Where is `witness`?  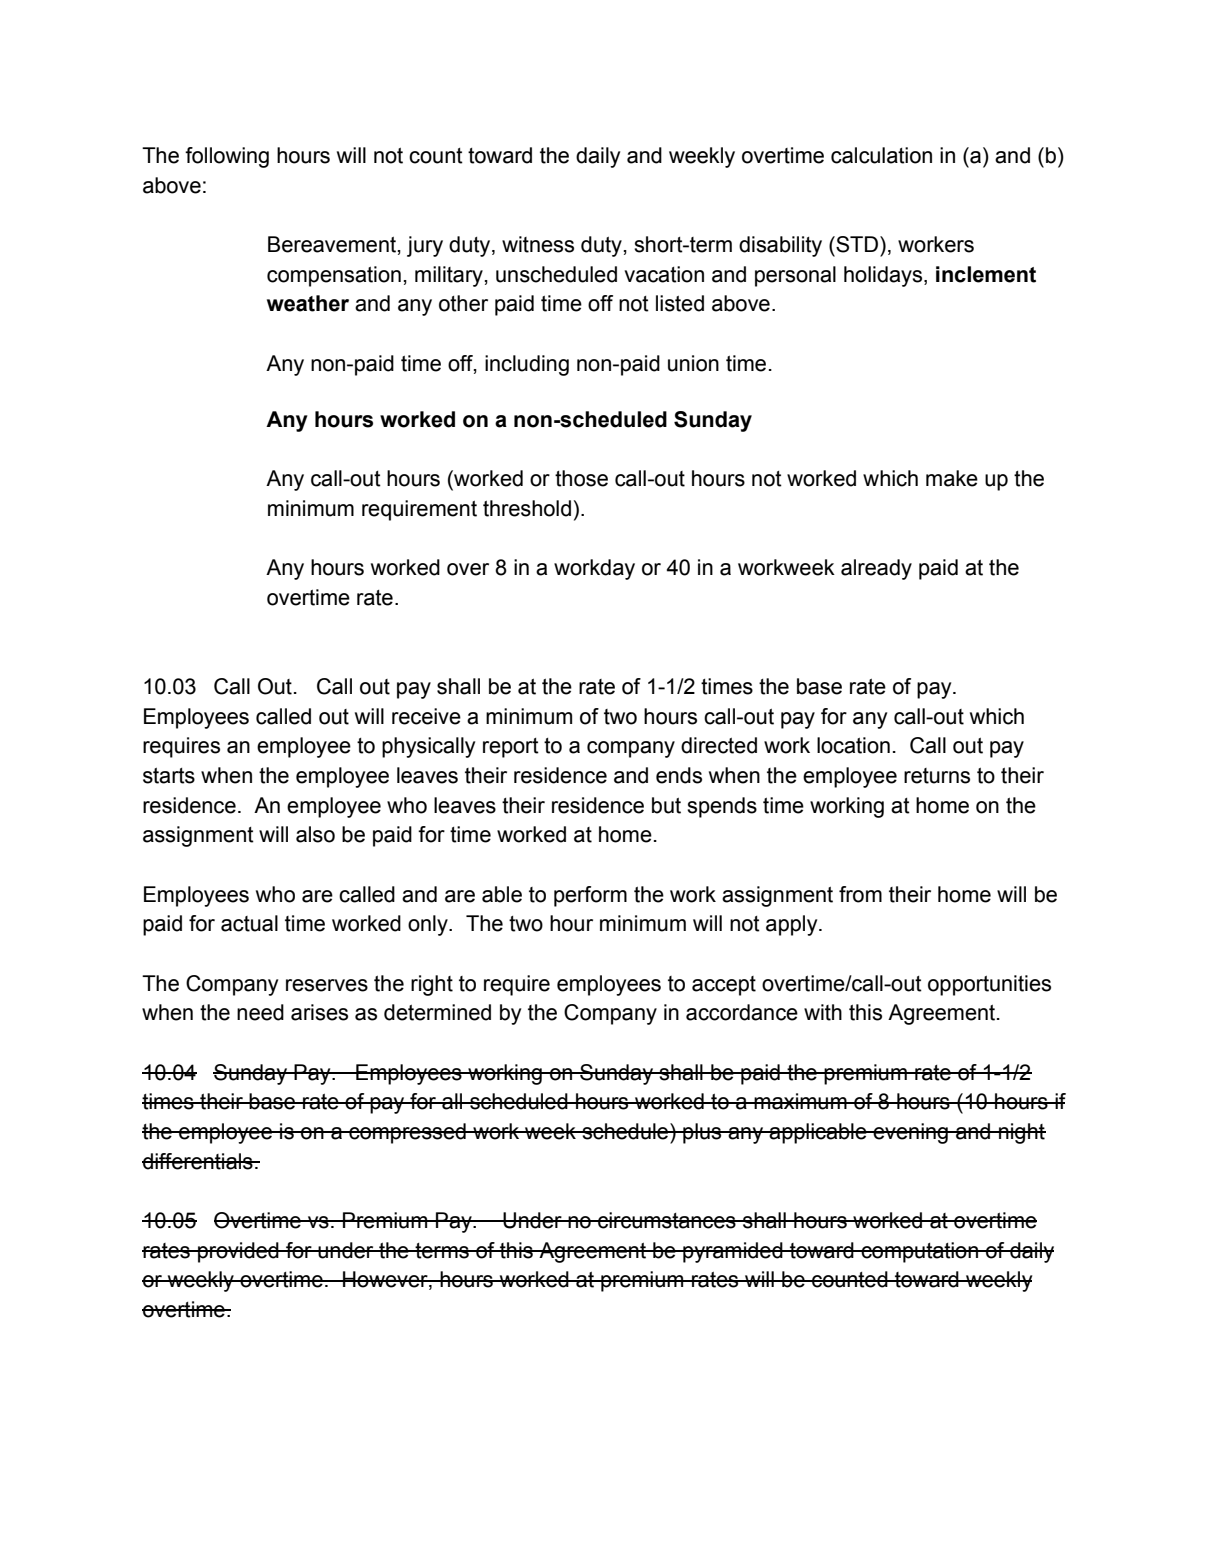 witness is located at coordinates (538, 244).
